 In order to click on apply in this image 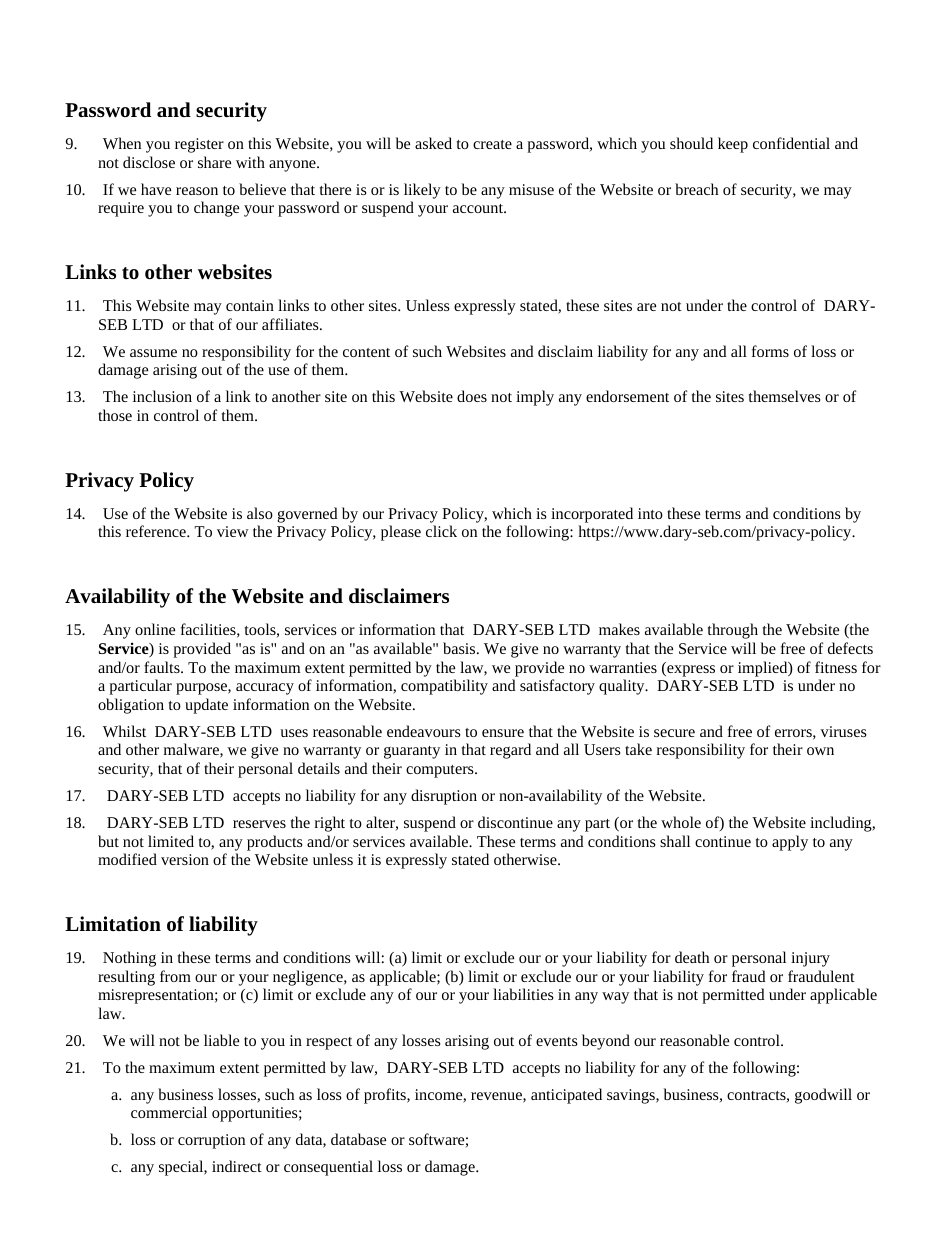, I will do `click(790, 843)`.
